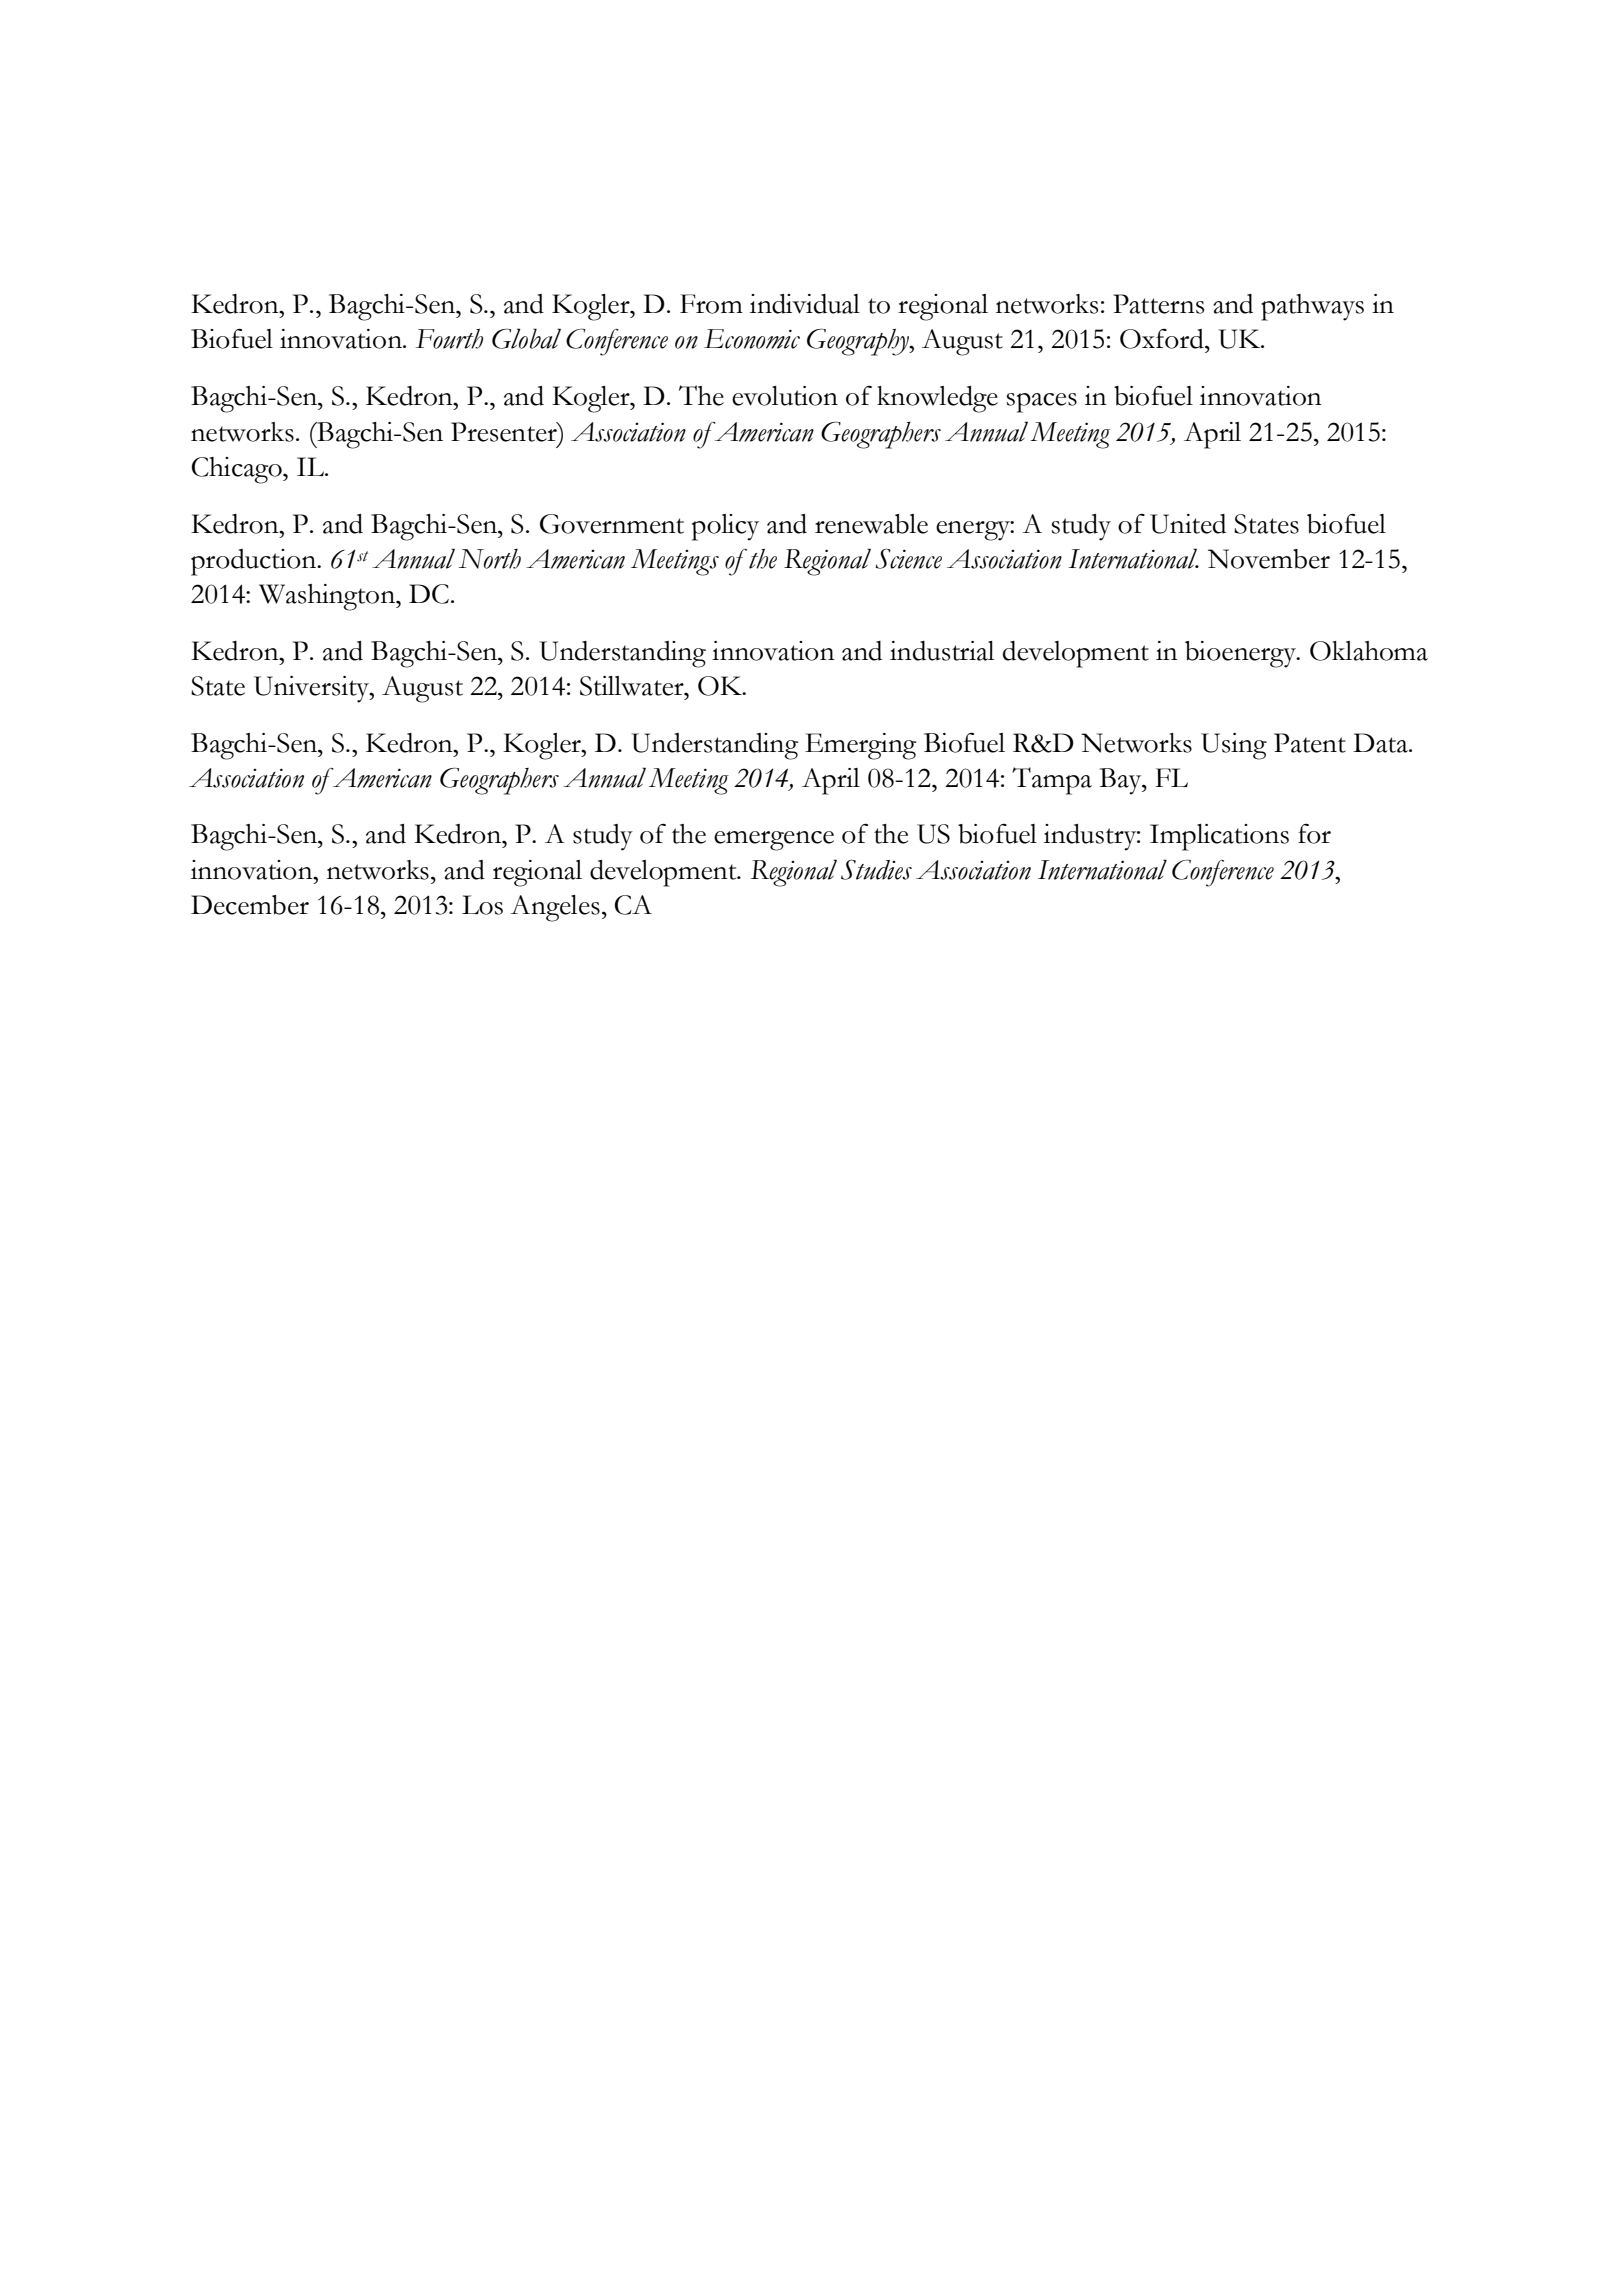 Image resolution: width=1620 pixels, height=2291 pixels. Describe the element at coordinates (238, 470) in the screenshot. I see `Chicago` at that location.
